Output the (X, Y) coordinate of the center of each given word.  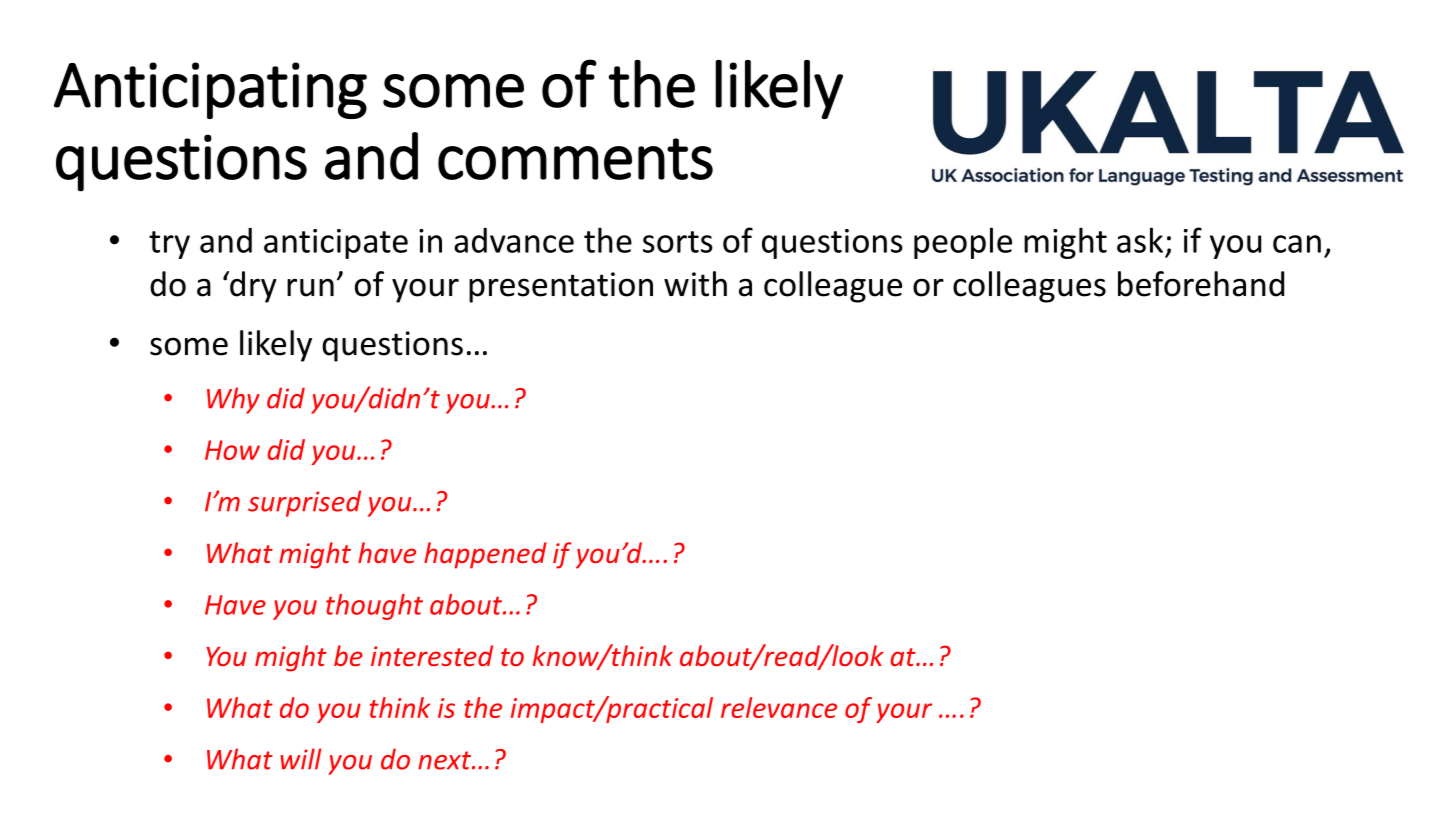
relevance (779, 707)
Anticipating (210, 90)
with (695, 284)
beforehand (1201, 284)
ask (1140, 240)
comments (575, 159)
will (300, 759)
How (232, 450)
